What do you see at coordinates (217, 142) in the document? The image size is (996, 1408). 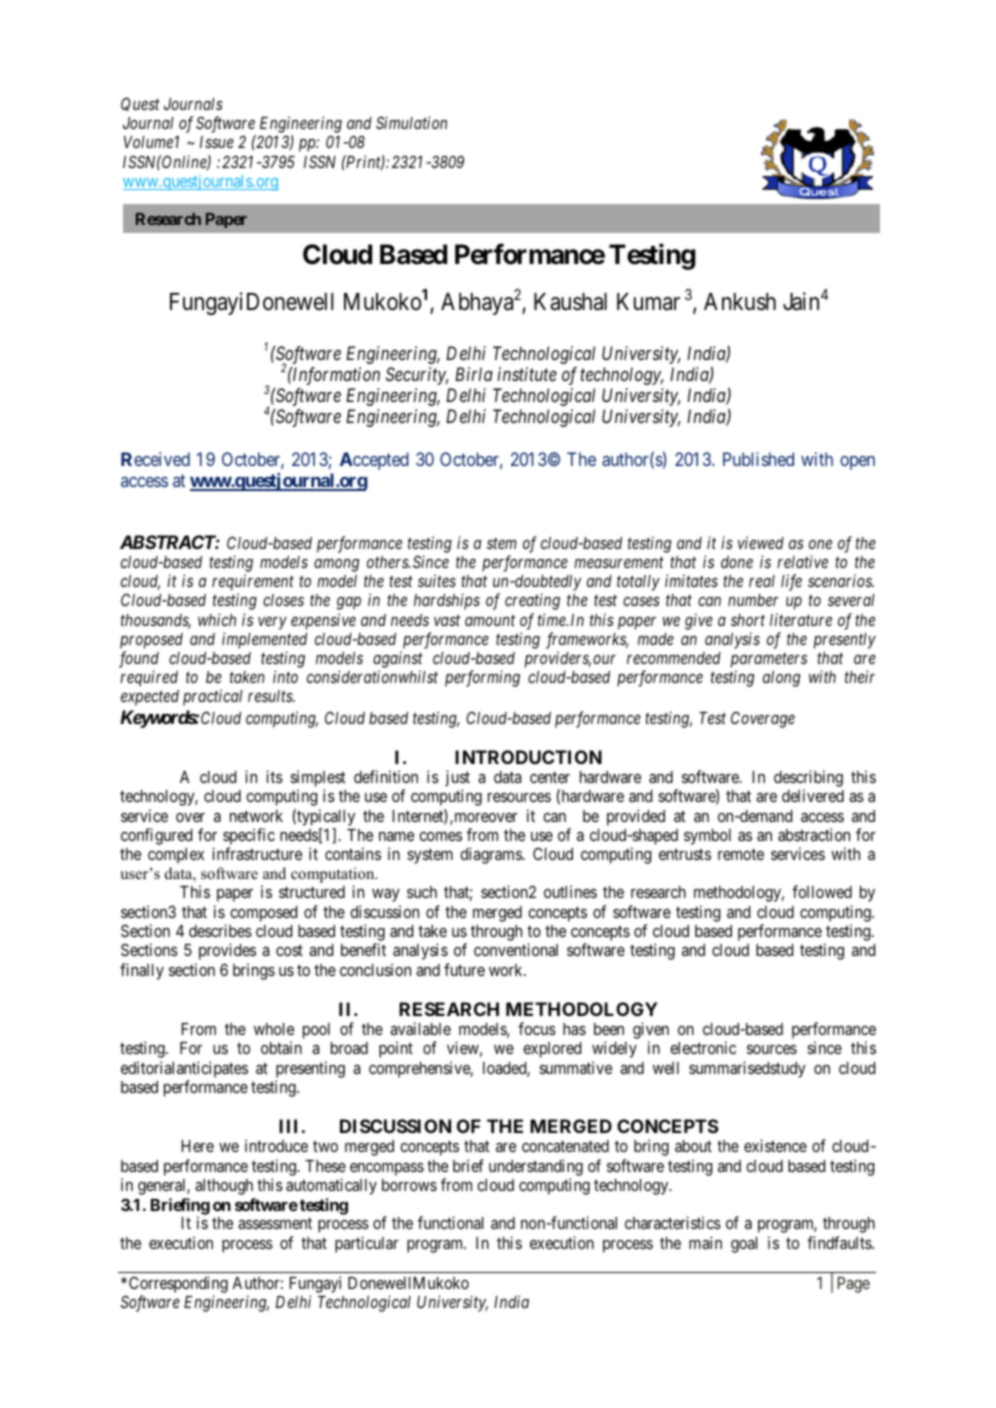 I see `Issue` at bounding box center [217, 142].
